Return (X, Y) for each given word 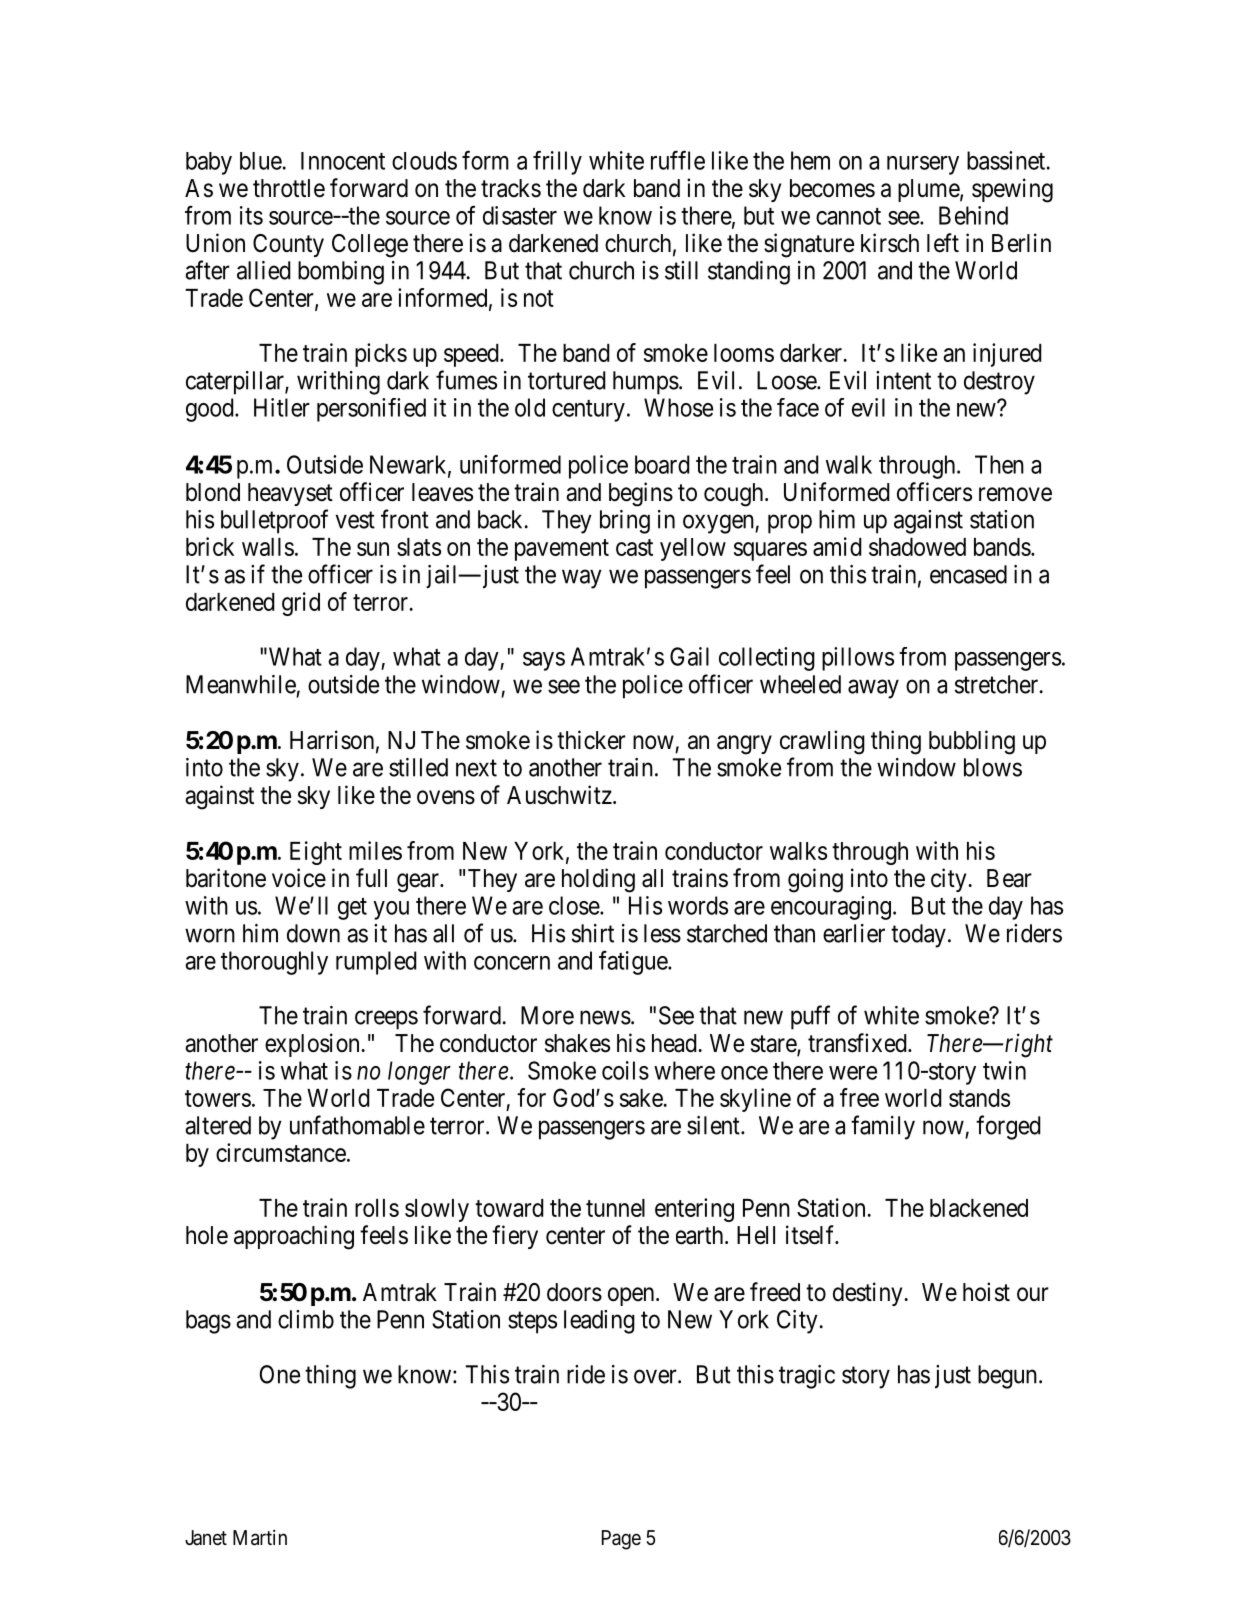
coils (625, 1070)
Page (621, 1540)
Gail (689, 656)
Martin (260, 1537)
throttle (289, 188)
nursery (923, 165)
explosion (313, 1045)
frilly (557, 162)
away (873, 689)
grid (301, 604)
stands (979, 1098)
